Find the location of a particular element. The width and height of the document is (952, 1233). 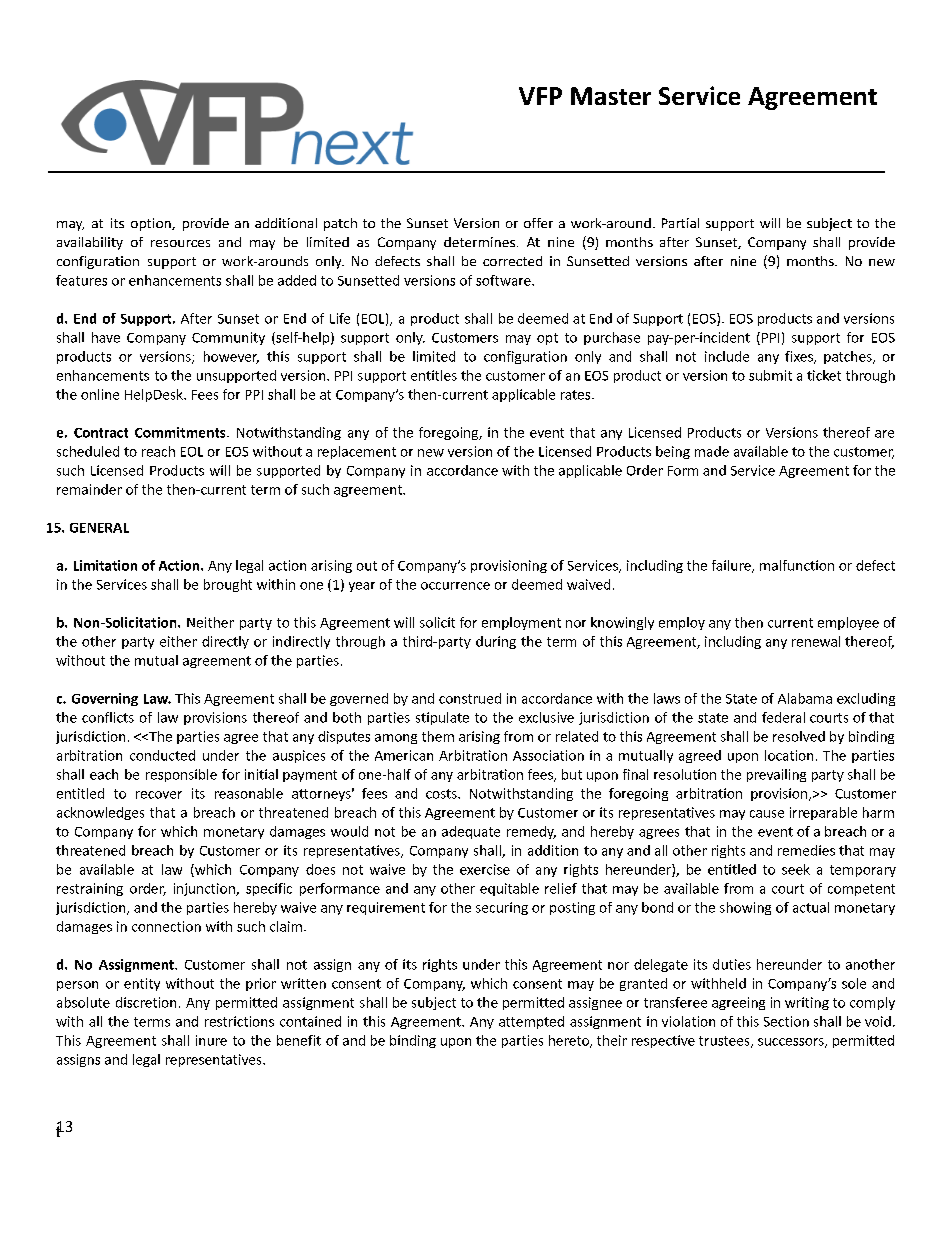

conflicts is located at coordinates (108, 717).
